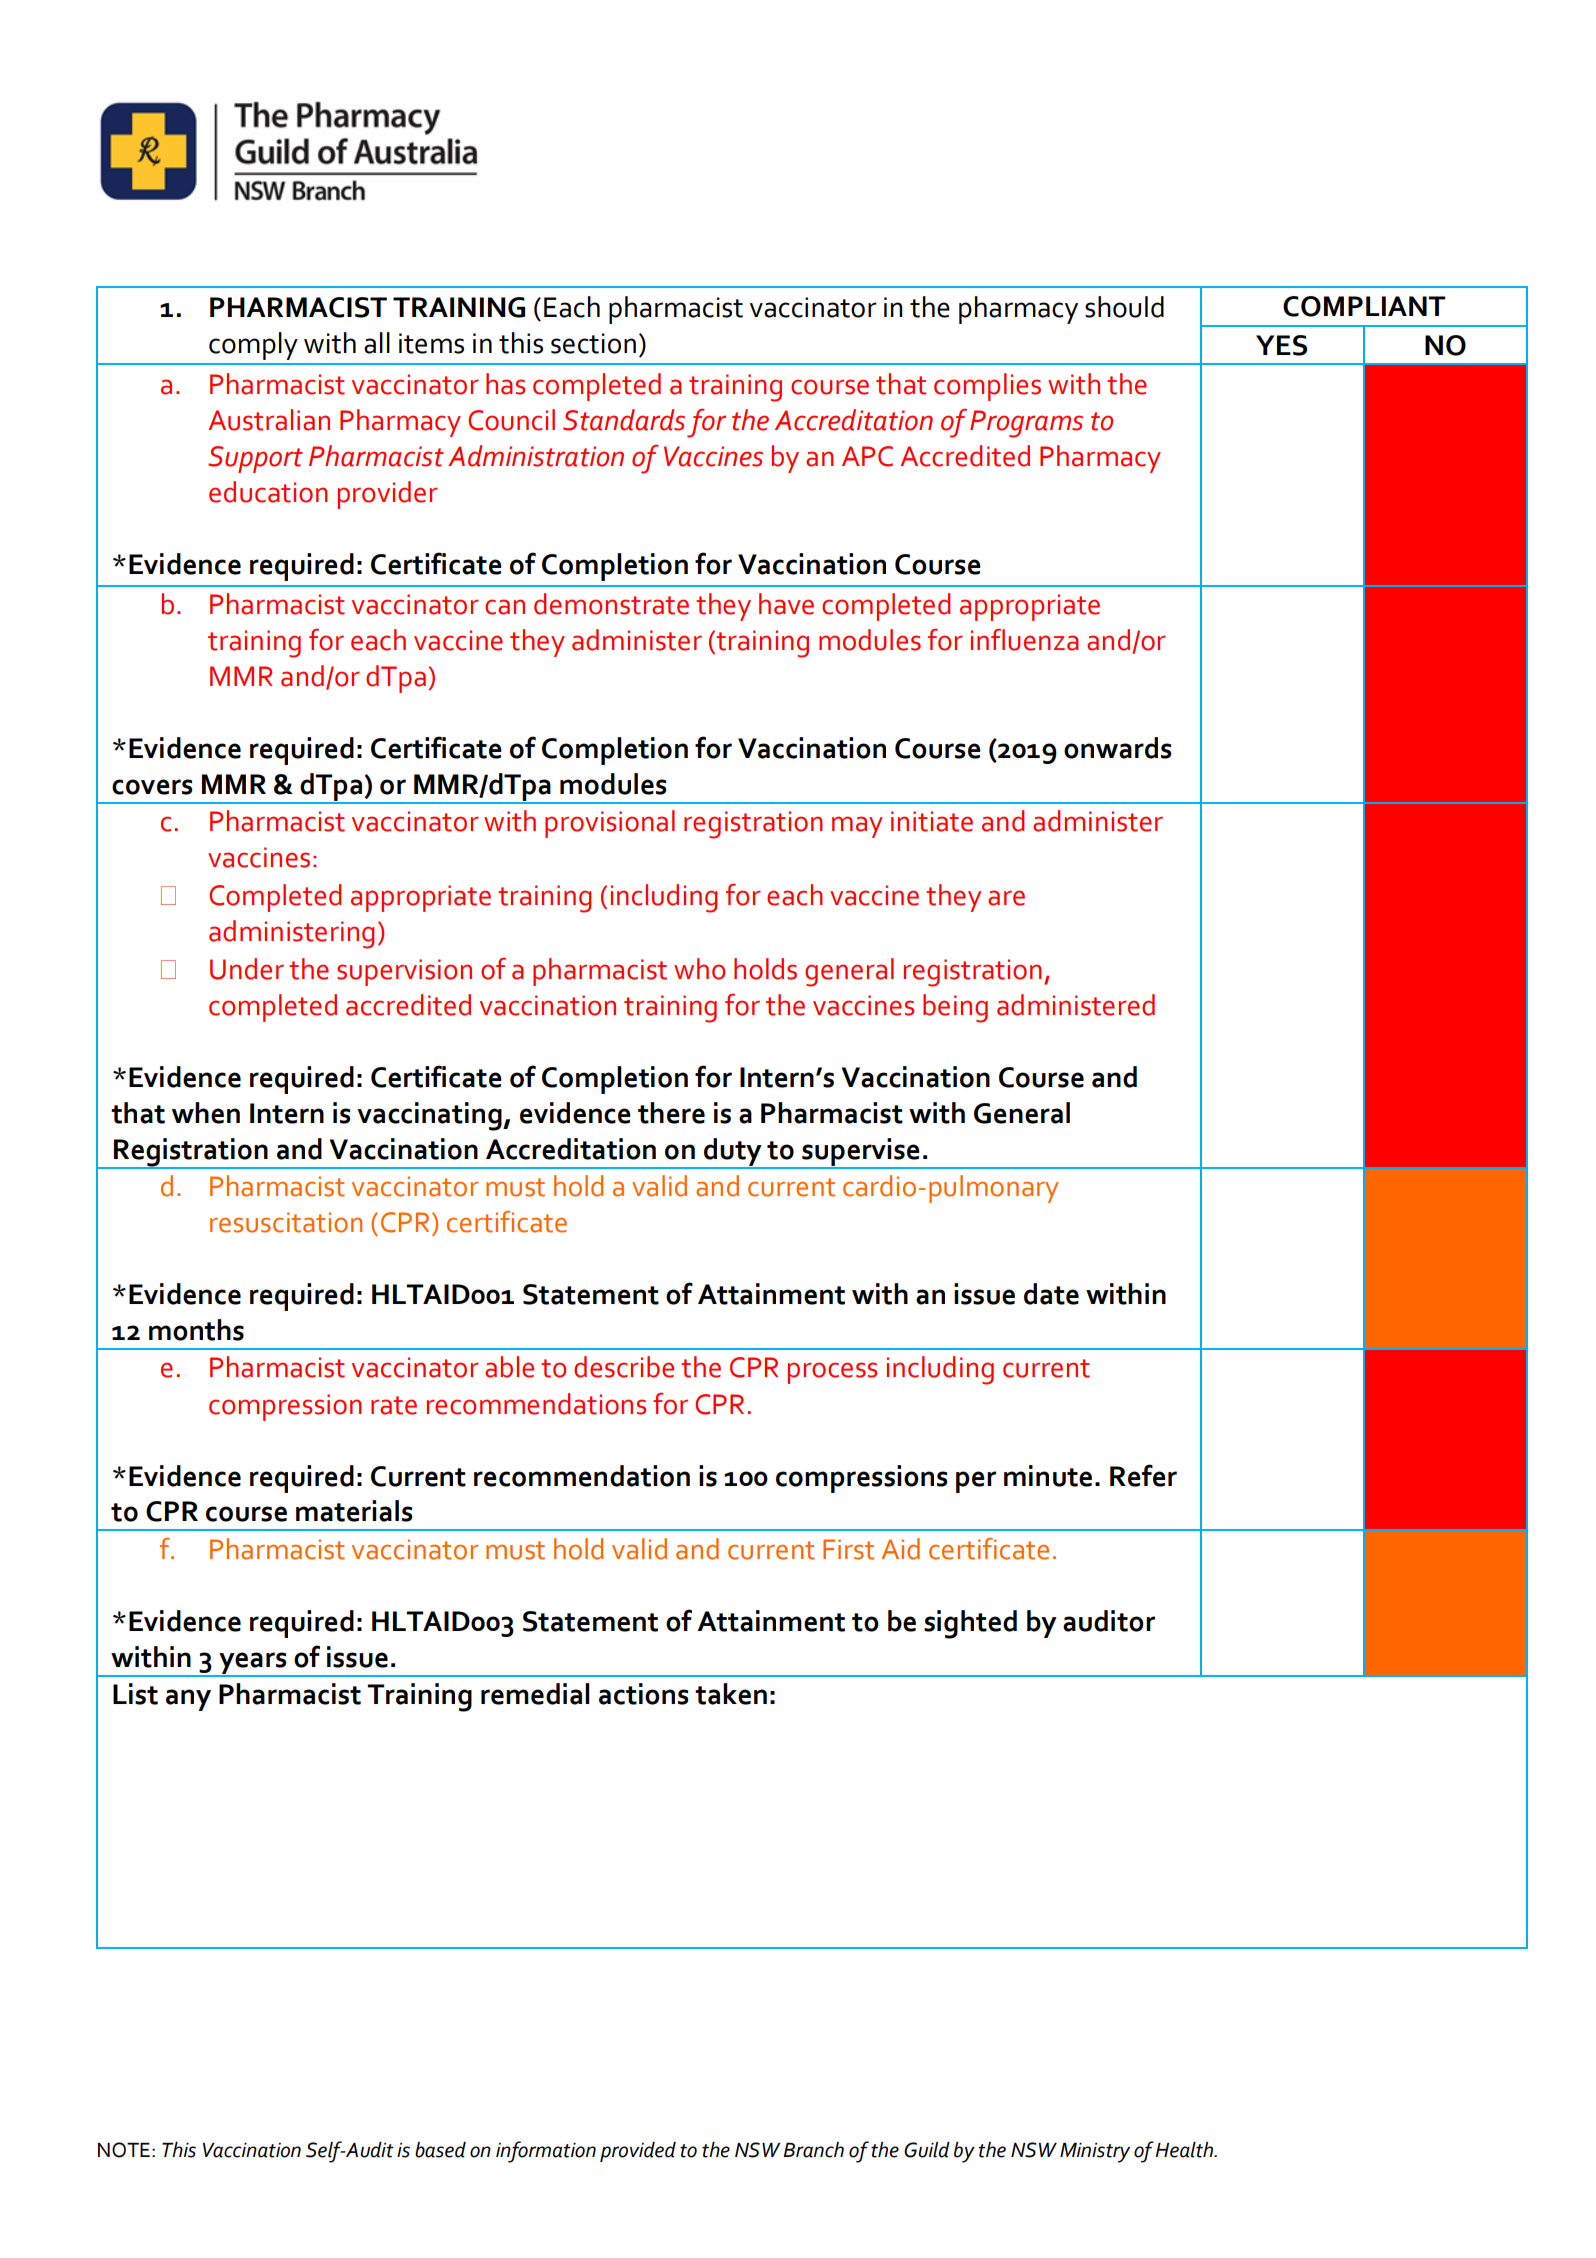 This page has height=2258, width=1596. What do you see at coordinates (970, 1624) in the page?
I see `sighted` at bounding box center [970, 1624].
